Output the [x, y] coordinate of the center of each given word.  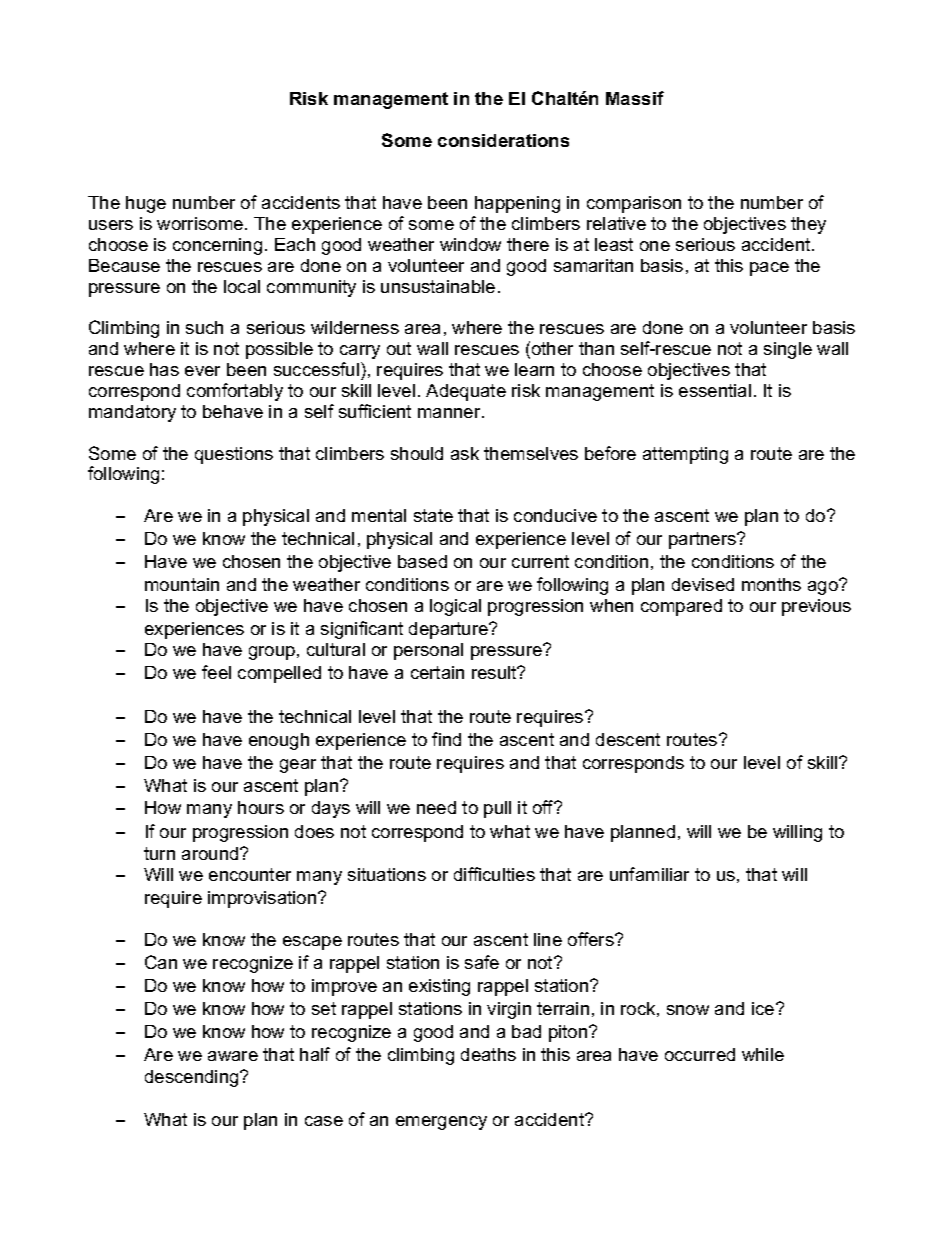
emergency [441, 1123]
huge [146, 204]
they [808, 225]
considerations [503, 140]
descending [193, 1078]
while [763, 1054]
